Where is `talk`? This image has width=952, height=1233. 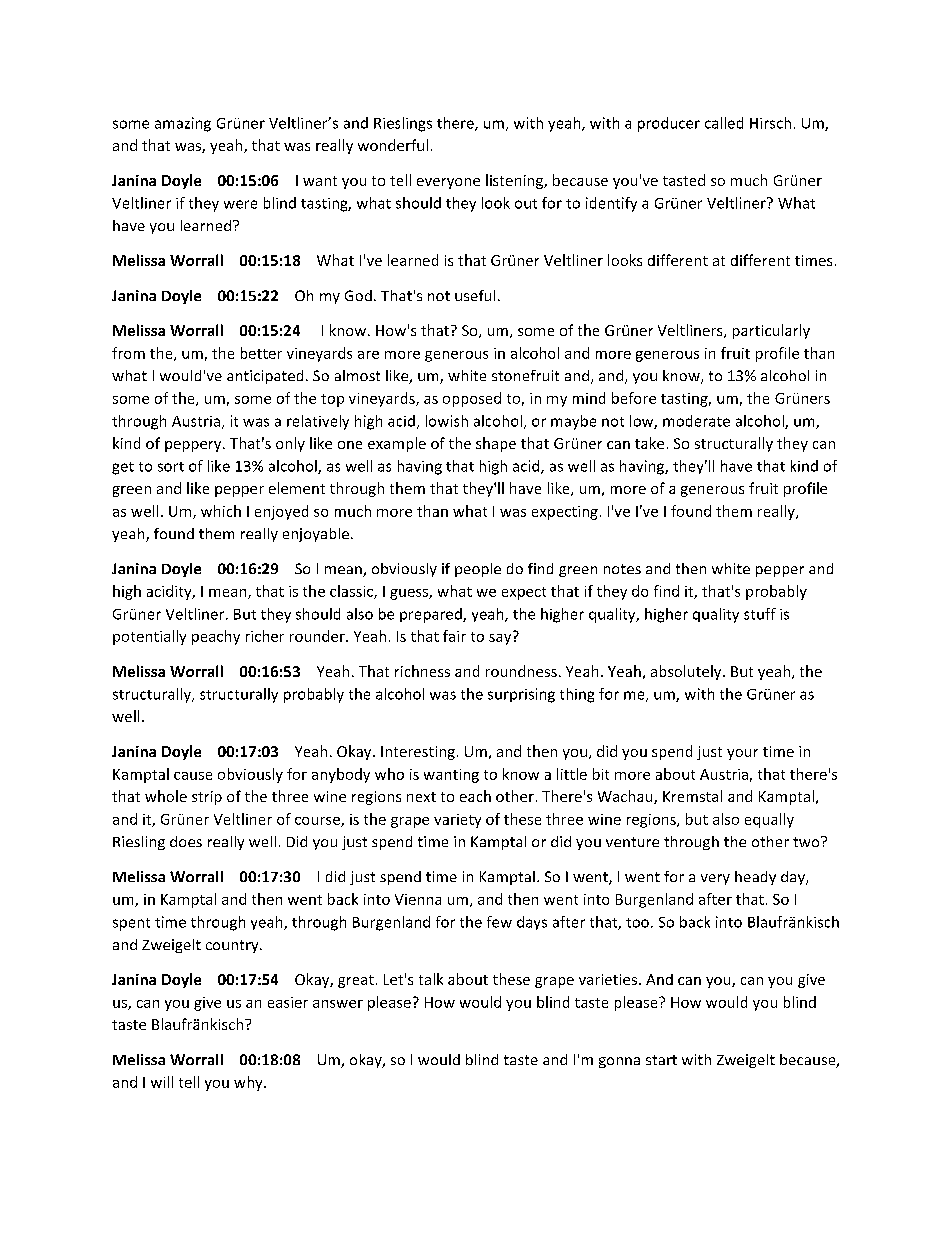
talk is located at coordinates (431, 979).
